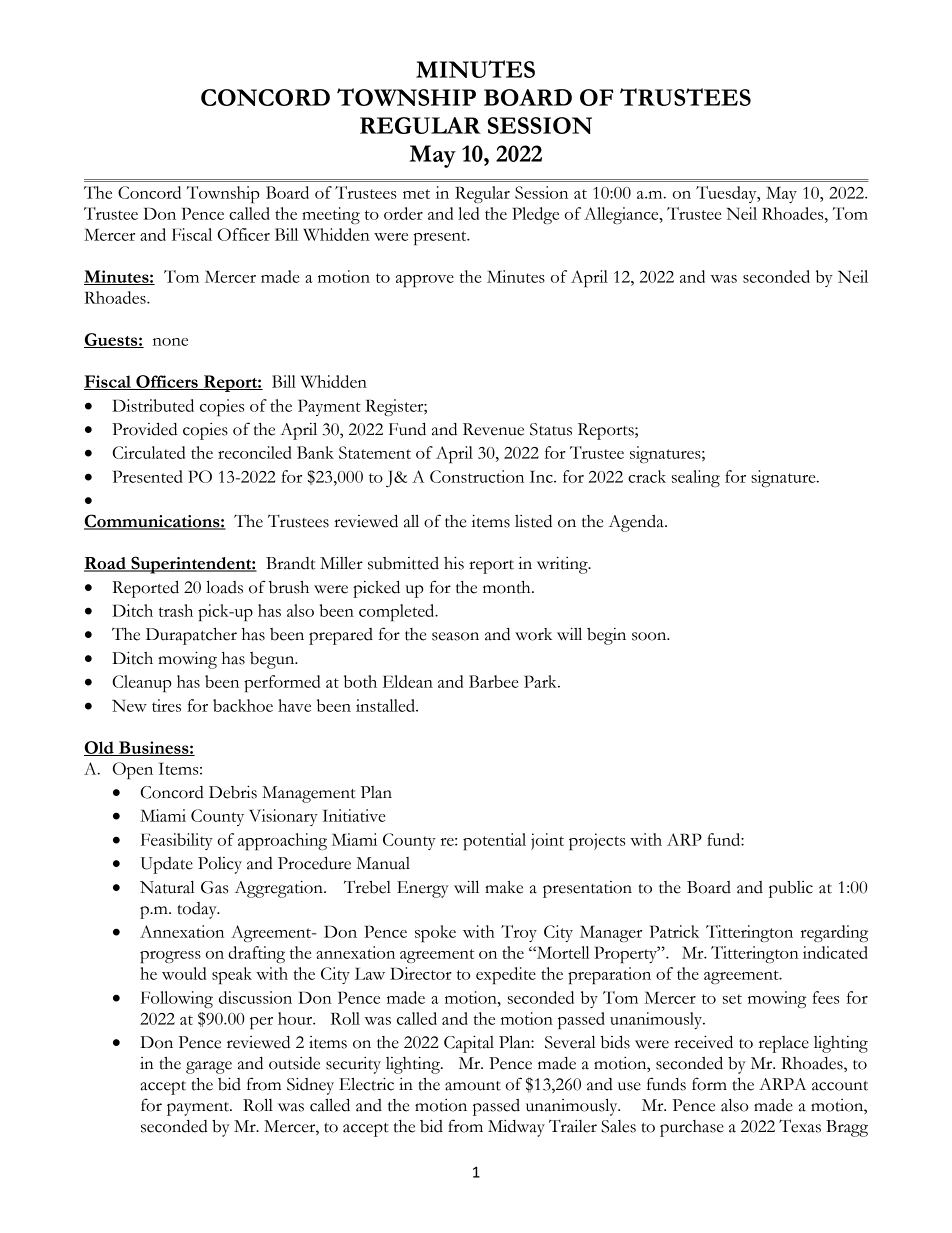  Describe the element at coordinates (167, 887) in the image. I see `Natural` at that location.
